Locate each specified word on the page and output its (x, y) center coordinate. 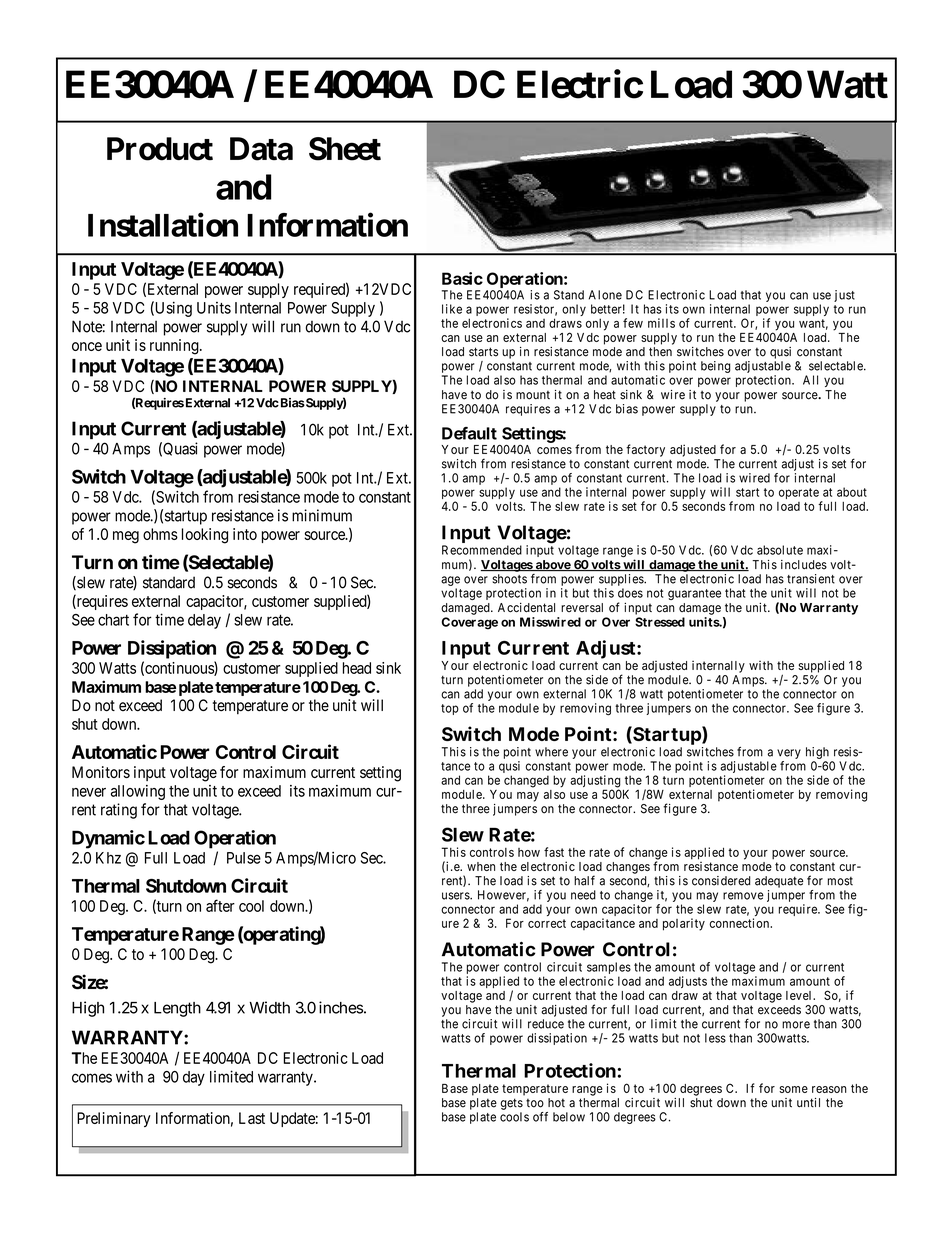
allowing (138, 792)
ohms (160, 534)
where (551, 752)
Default (469, 433)
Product (160, 149)
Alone (605, 295)
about (852, 492)
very (789, 754)
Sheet (345, 149)
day (194, 1078)
